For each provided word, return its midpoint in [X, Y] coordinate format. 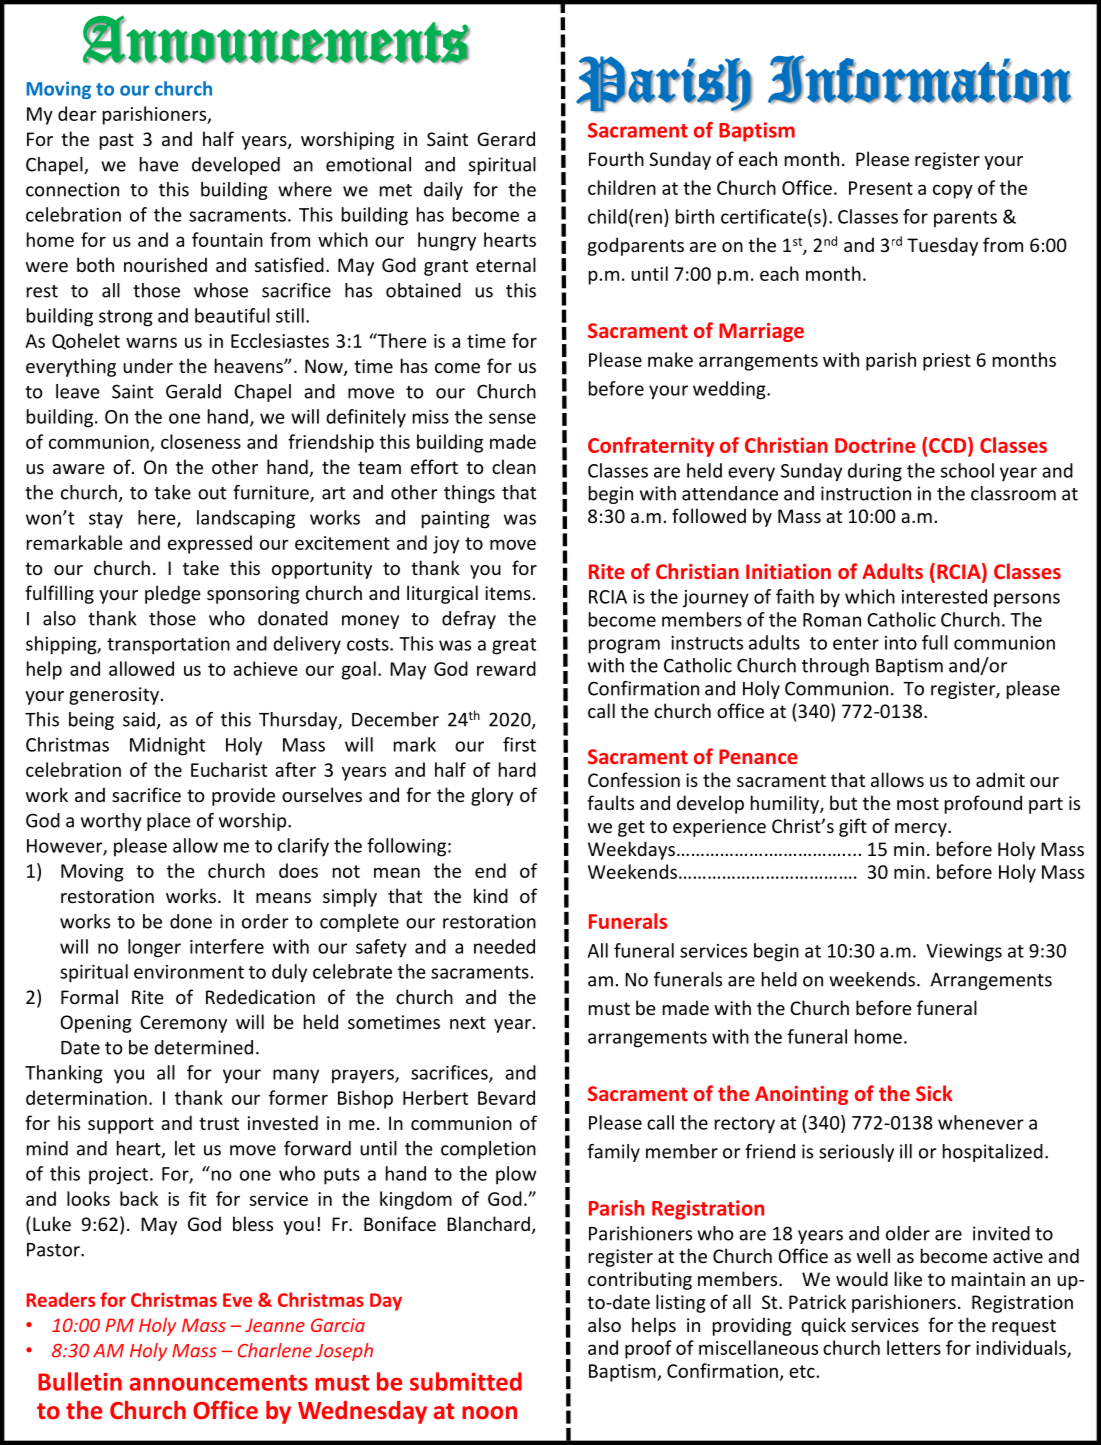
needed [504, 946]
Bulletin [80, 1381]
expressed [210, 544]
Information [920, 79]
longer [154, 948]
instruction [866, 493]
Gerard [506, 138]
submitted [466, 1381]
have [159, 164]
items [508, 593]
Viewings [964, 953]
